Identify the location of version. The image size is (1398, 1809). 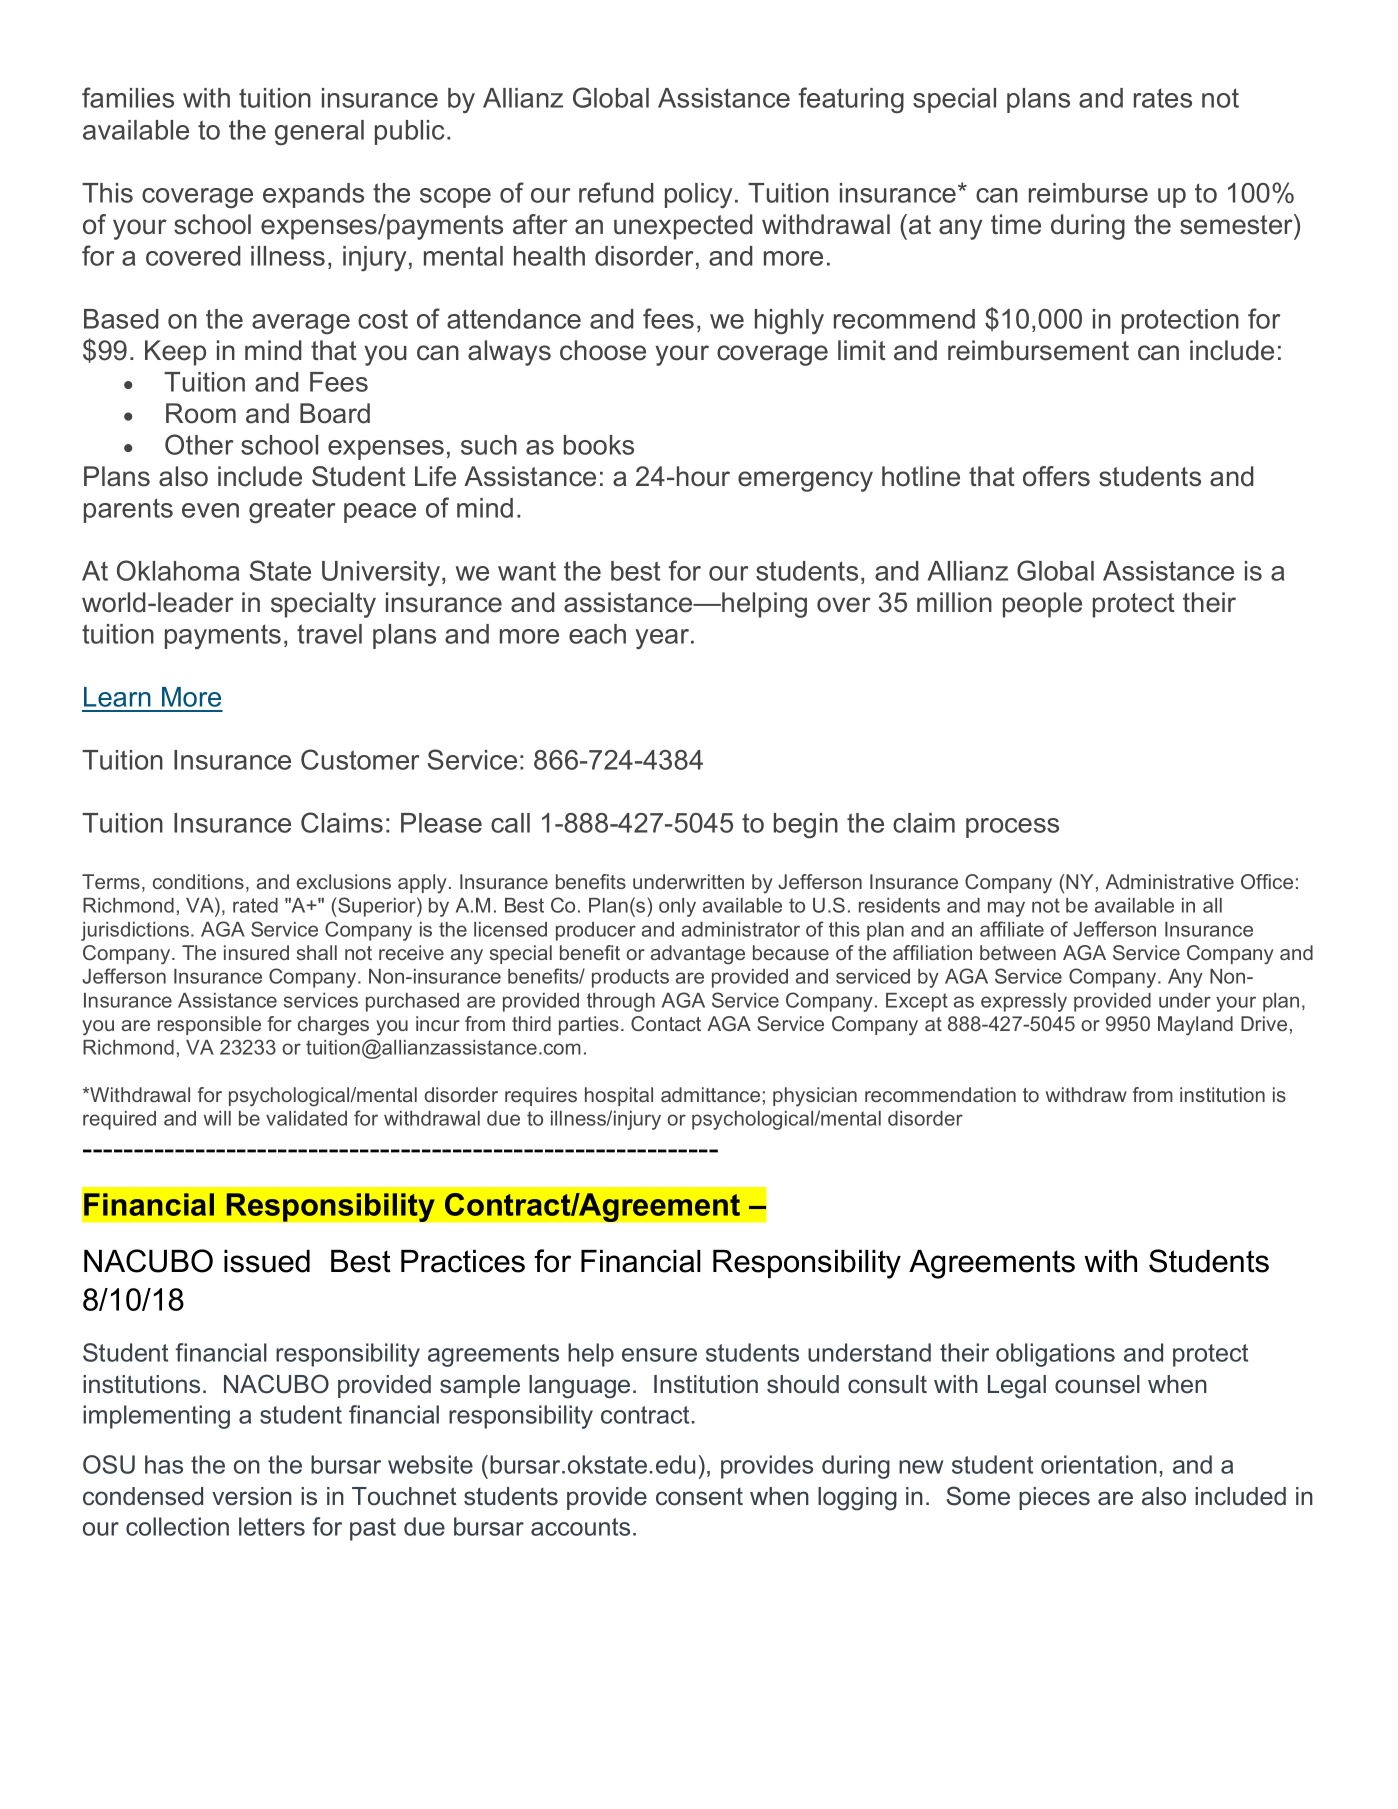
(252, 1496).
